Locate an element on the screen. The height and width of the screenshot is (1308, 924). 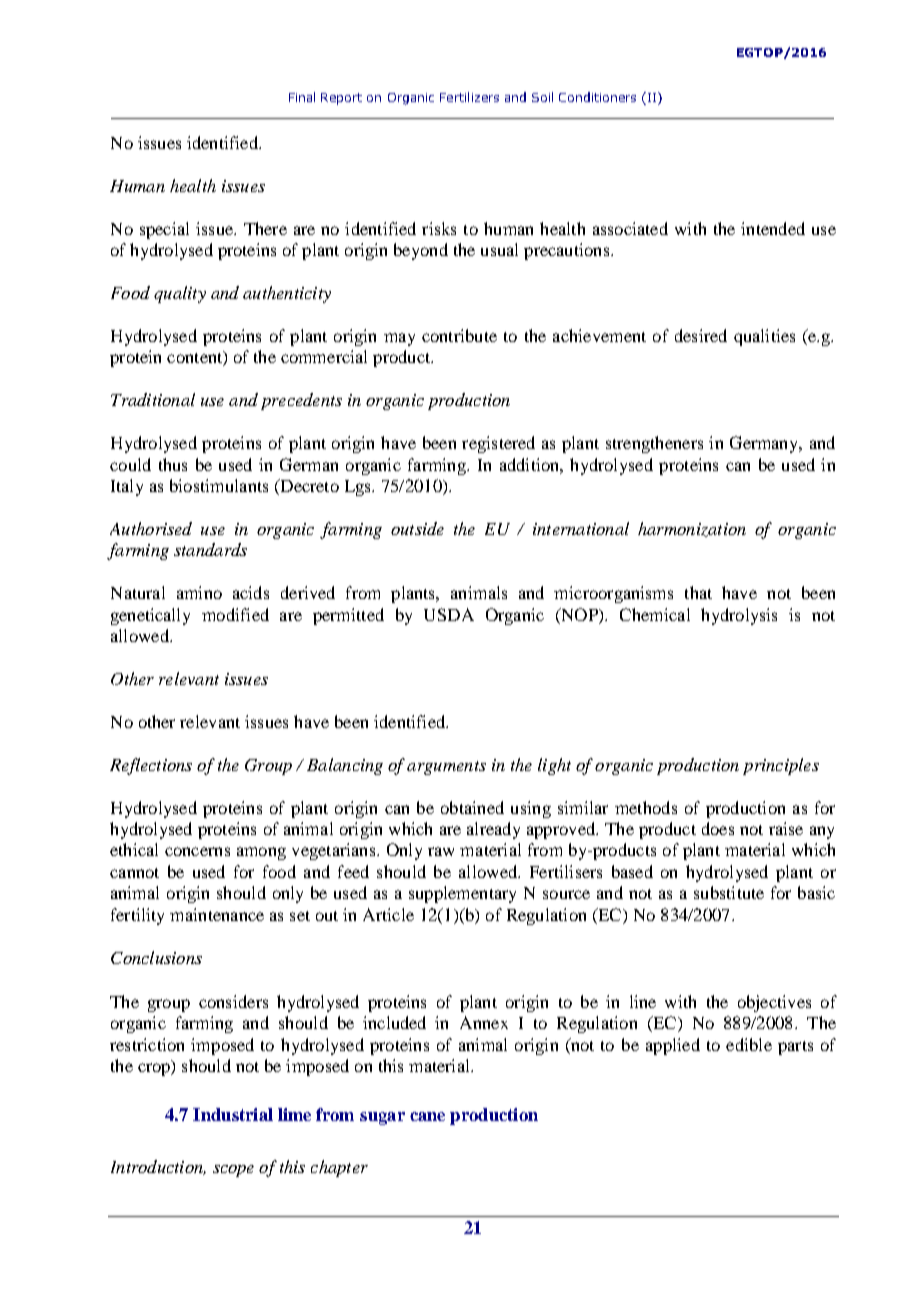
Fertilizers is located at coordinates (469, 97).
